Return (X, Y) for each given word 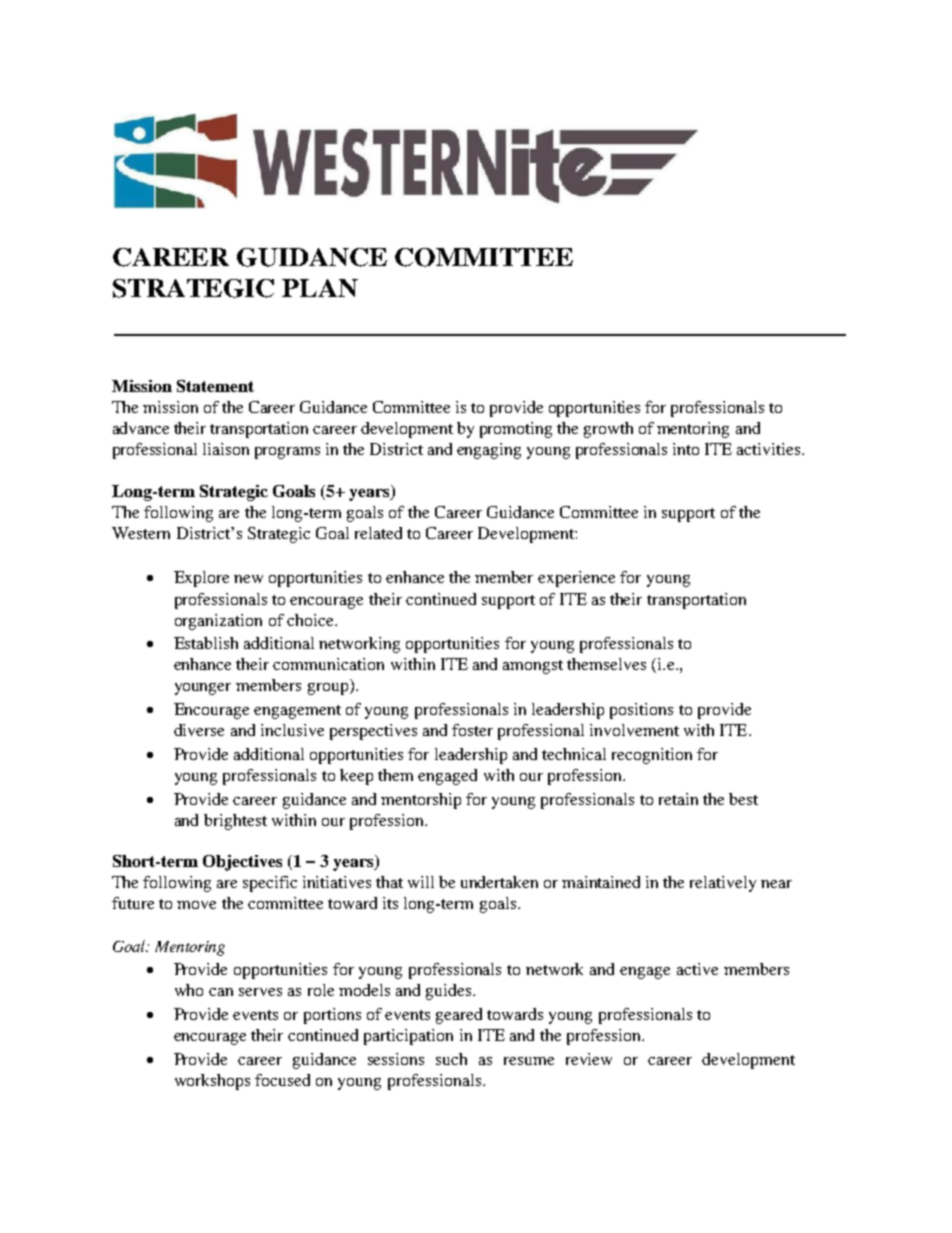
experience (576, 579)
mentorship (421, 801)
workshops (212, 1082)
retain (678, 799)
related (378, 533)
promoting (516, 430)
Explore (201, 579)
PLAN (320, 288)
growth (608, 430)
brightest (235, 822)
